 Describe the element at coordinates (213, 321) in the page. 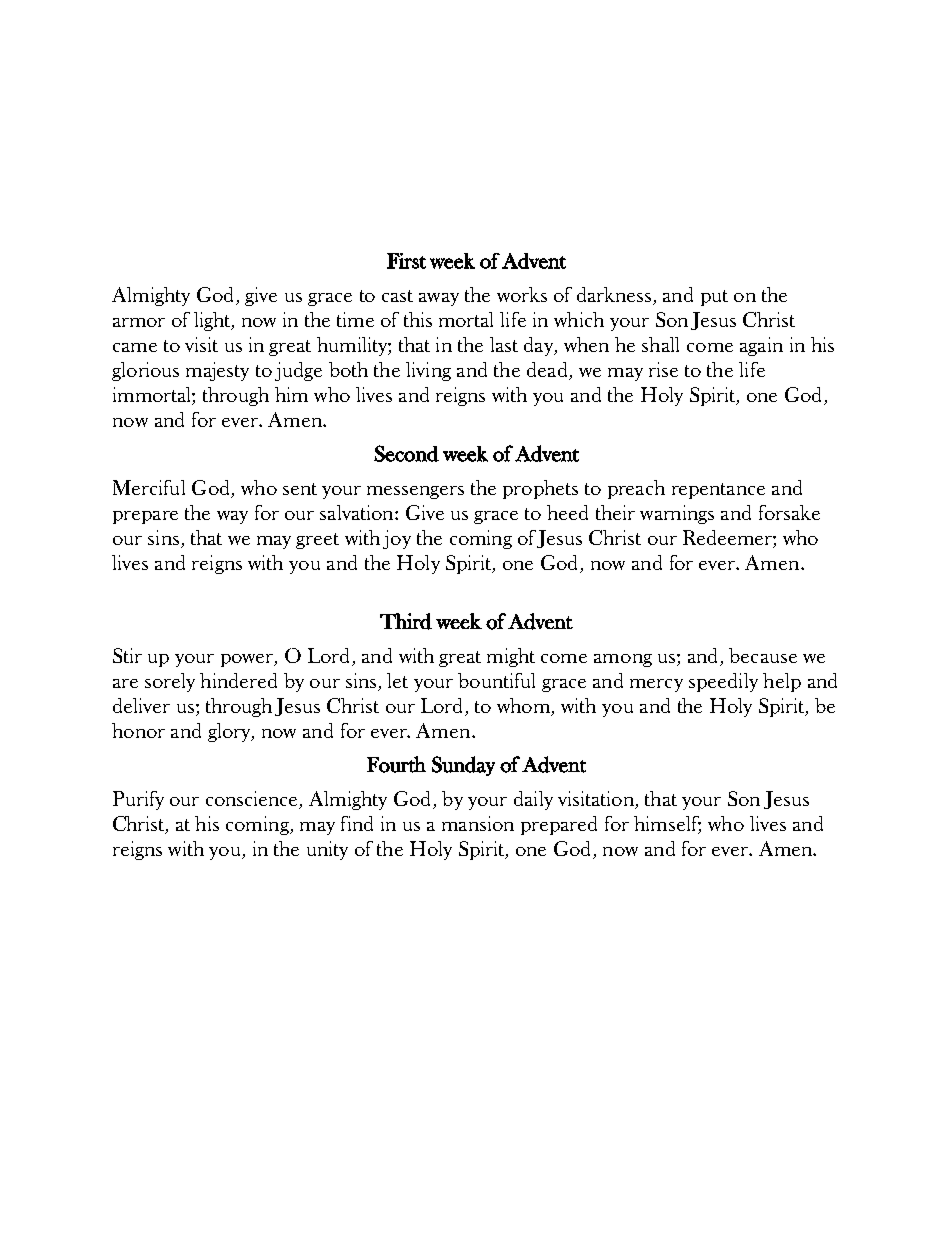

I see `light` at that location.
